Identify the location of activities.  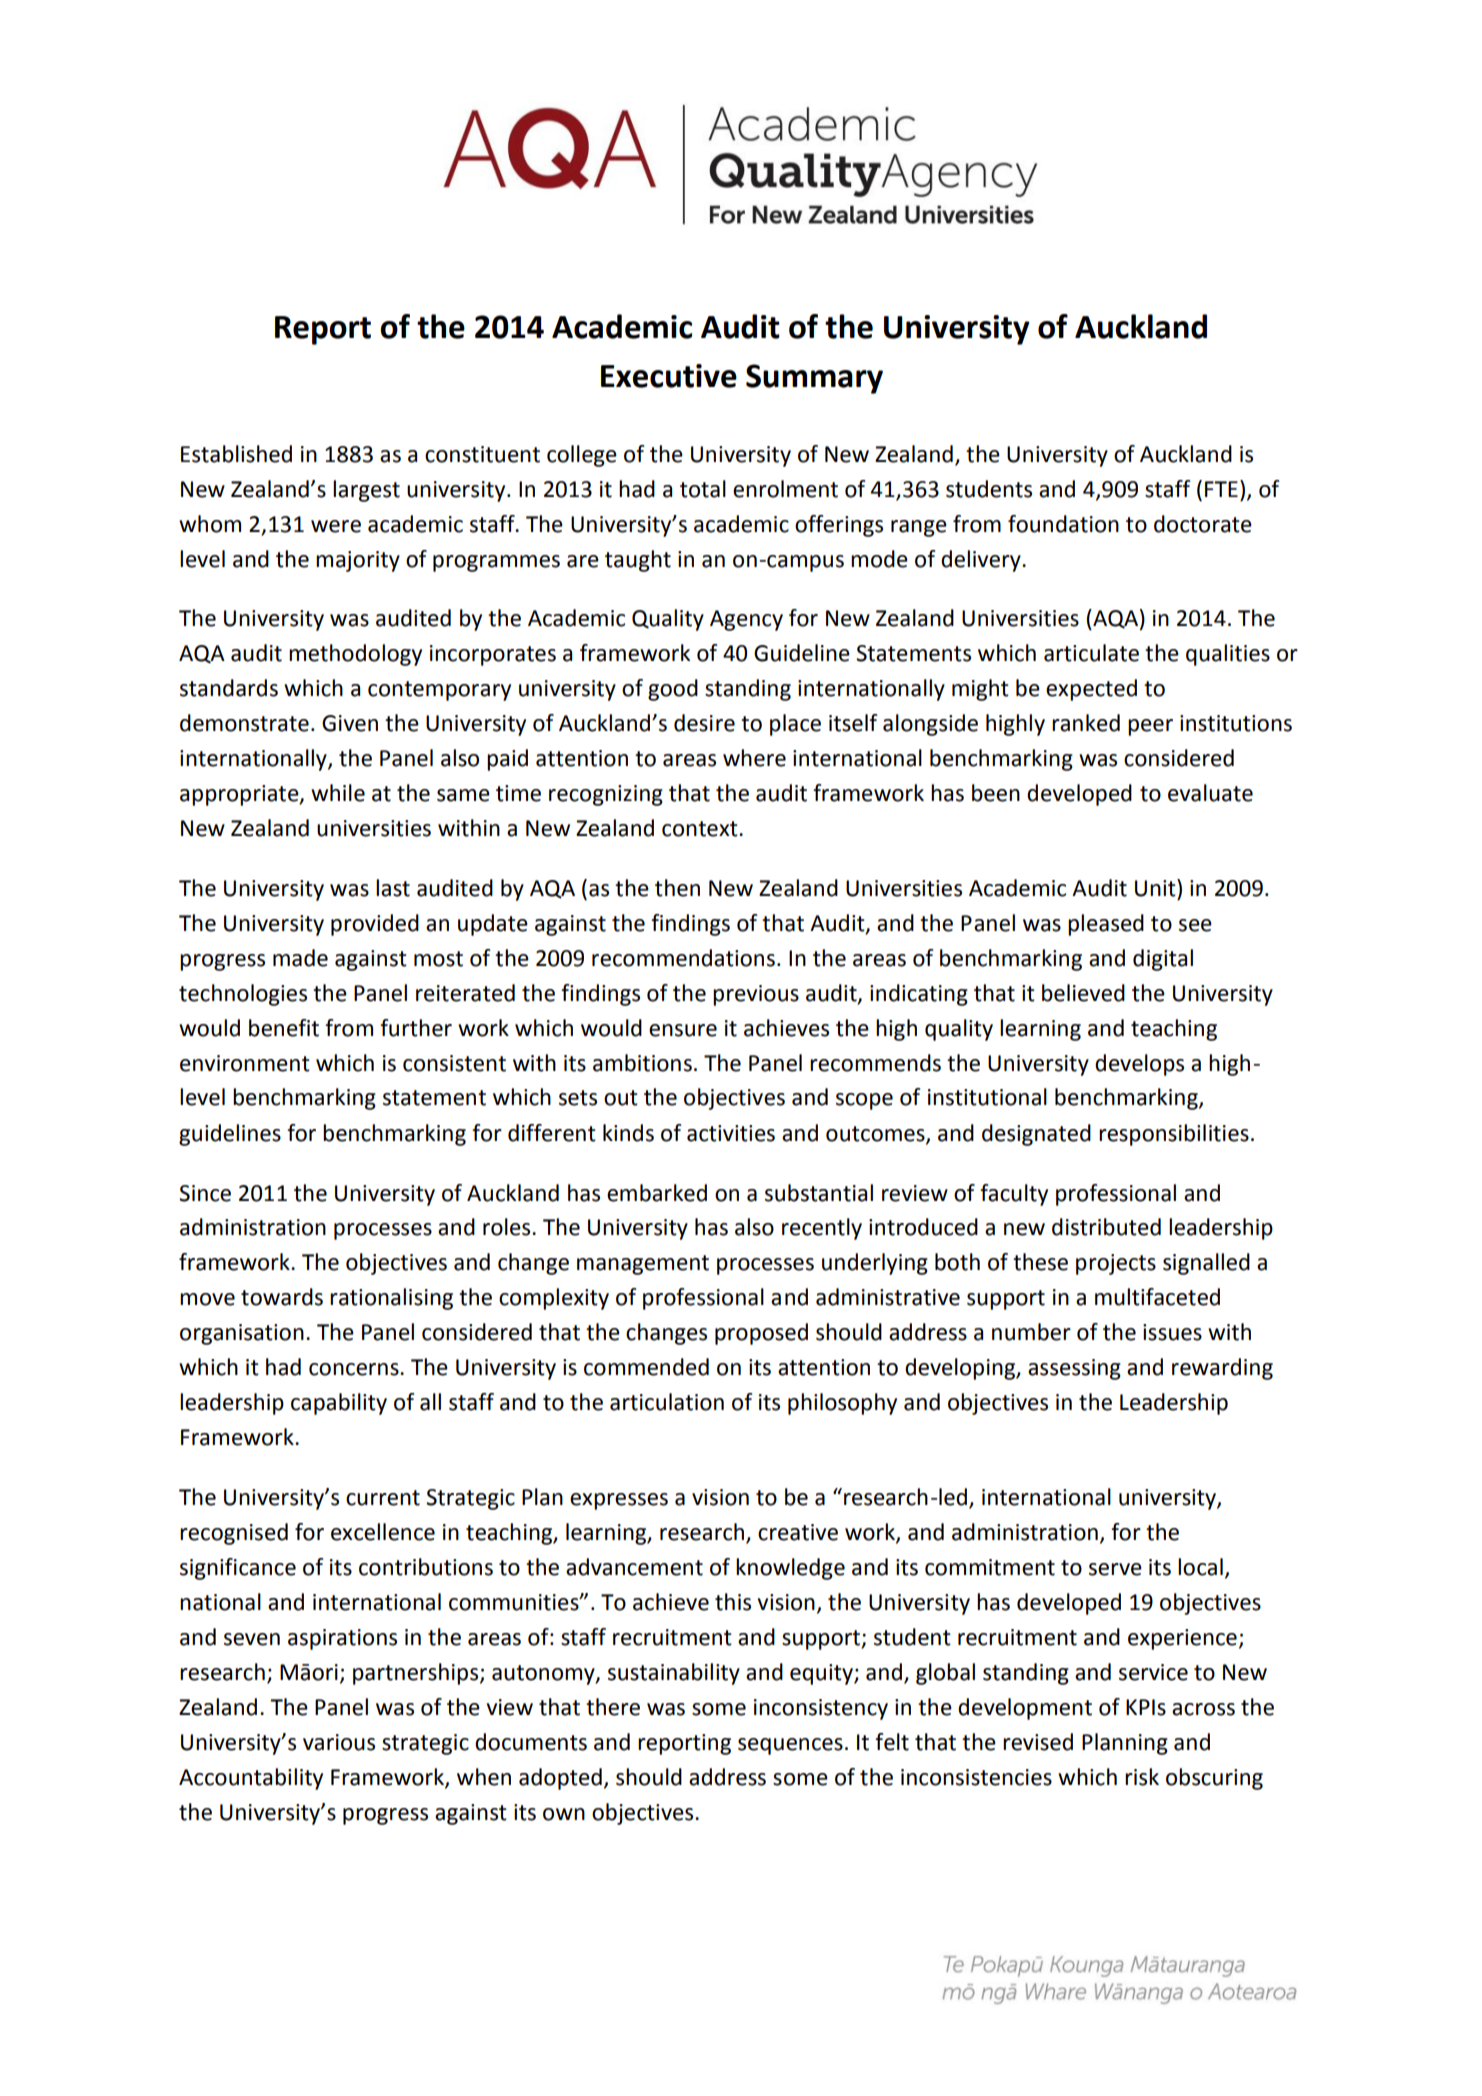
(731, 1133).
